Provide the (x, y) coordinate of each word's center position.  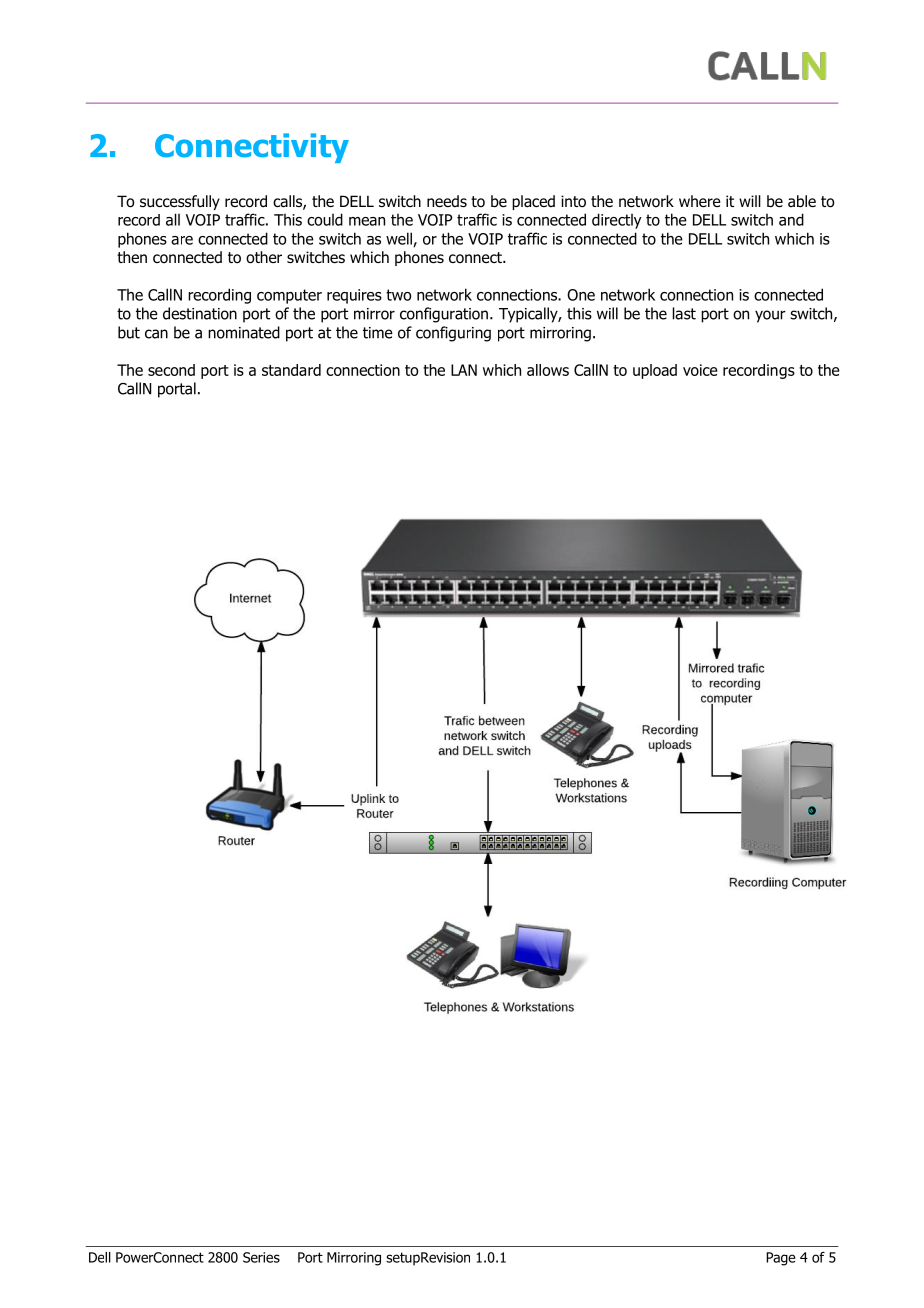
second (171, 370)
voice (700, 370)
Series (261, 1257)
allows (548, 370)
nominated (244, 332)
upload (655, 371)
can (156, 334)
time (378, 333)
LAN (464, 370)
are (182, 240)
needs (447, 201)
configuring (453, 334)
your (770, 316)
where (700, 201)
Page (780, 1259)
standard (291, 370)
